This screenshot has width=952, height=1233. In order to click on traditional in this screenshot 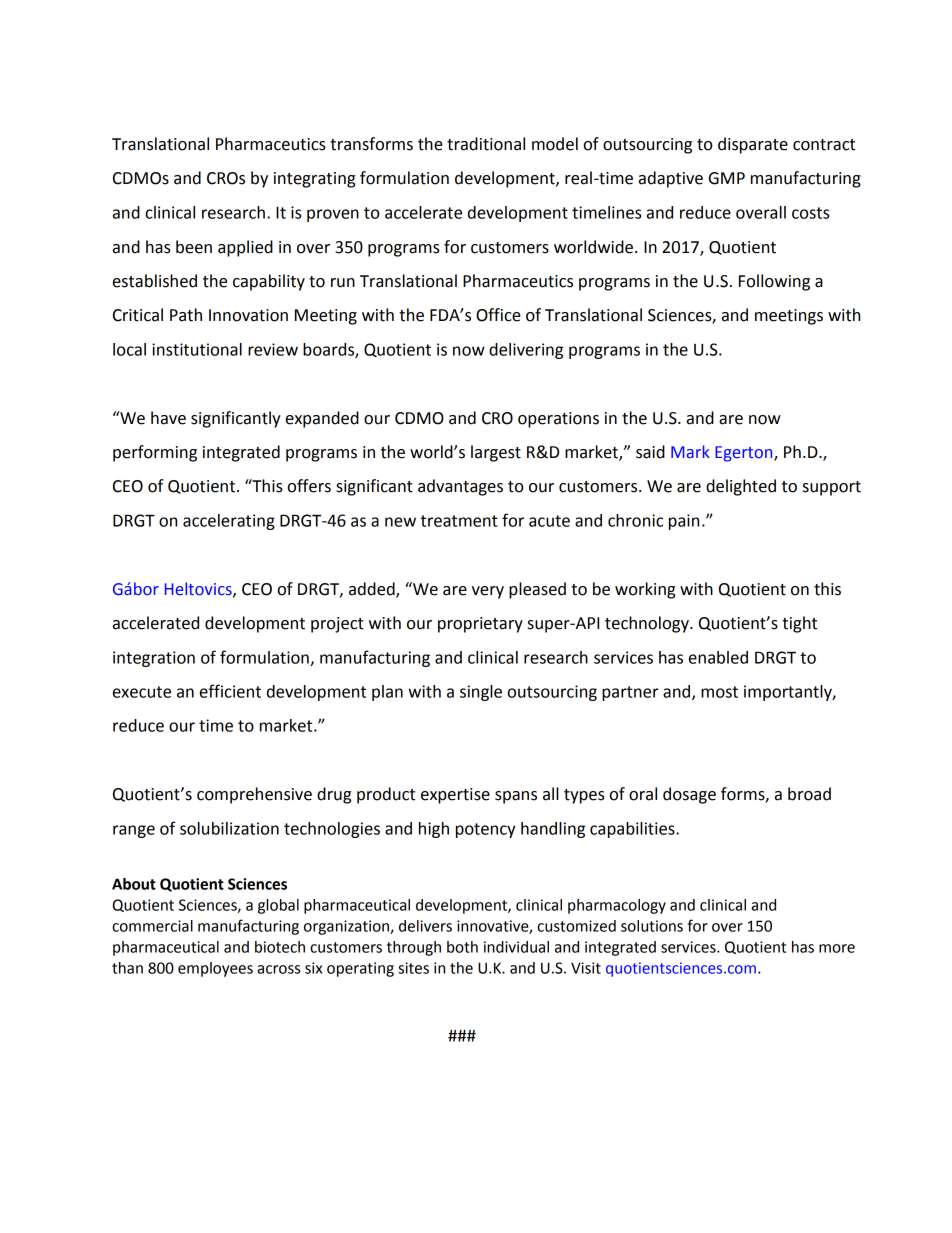, I will do `click(486, 144)`.
